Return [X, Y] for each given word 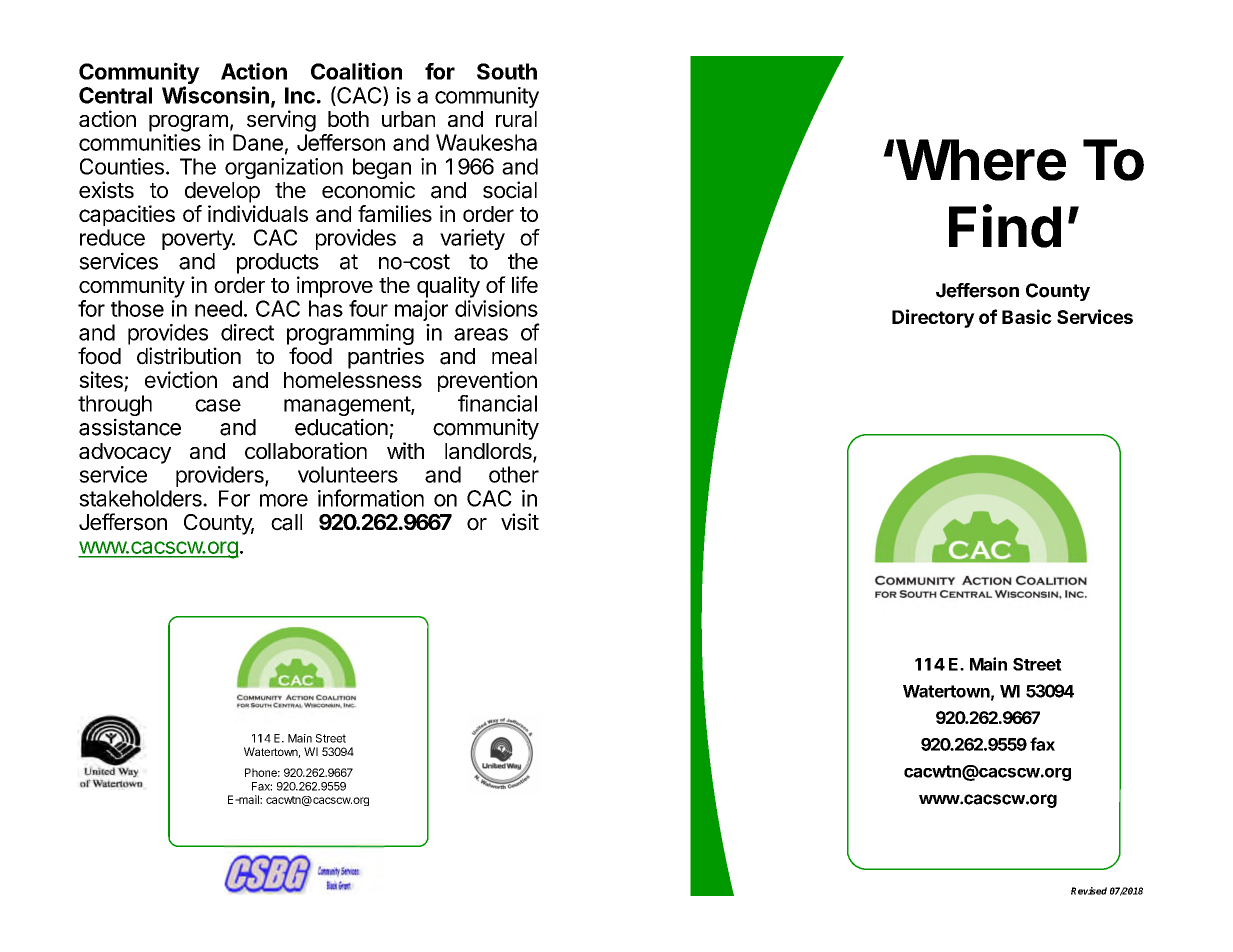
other [514, 474]
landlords [489, 452]
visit [520, 522]
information [371, 498]
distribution [189, 356]
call [286, 522]
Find [1005, 226]
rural [516, 119]
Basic [1027, 316]
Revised [1089, 891]
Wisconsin [215, 95]
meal [514, 356]
